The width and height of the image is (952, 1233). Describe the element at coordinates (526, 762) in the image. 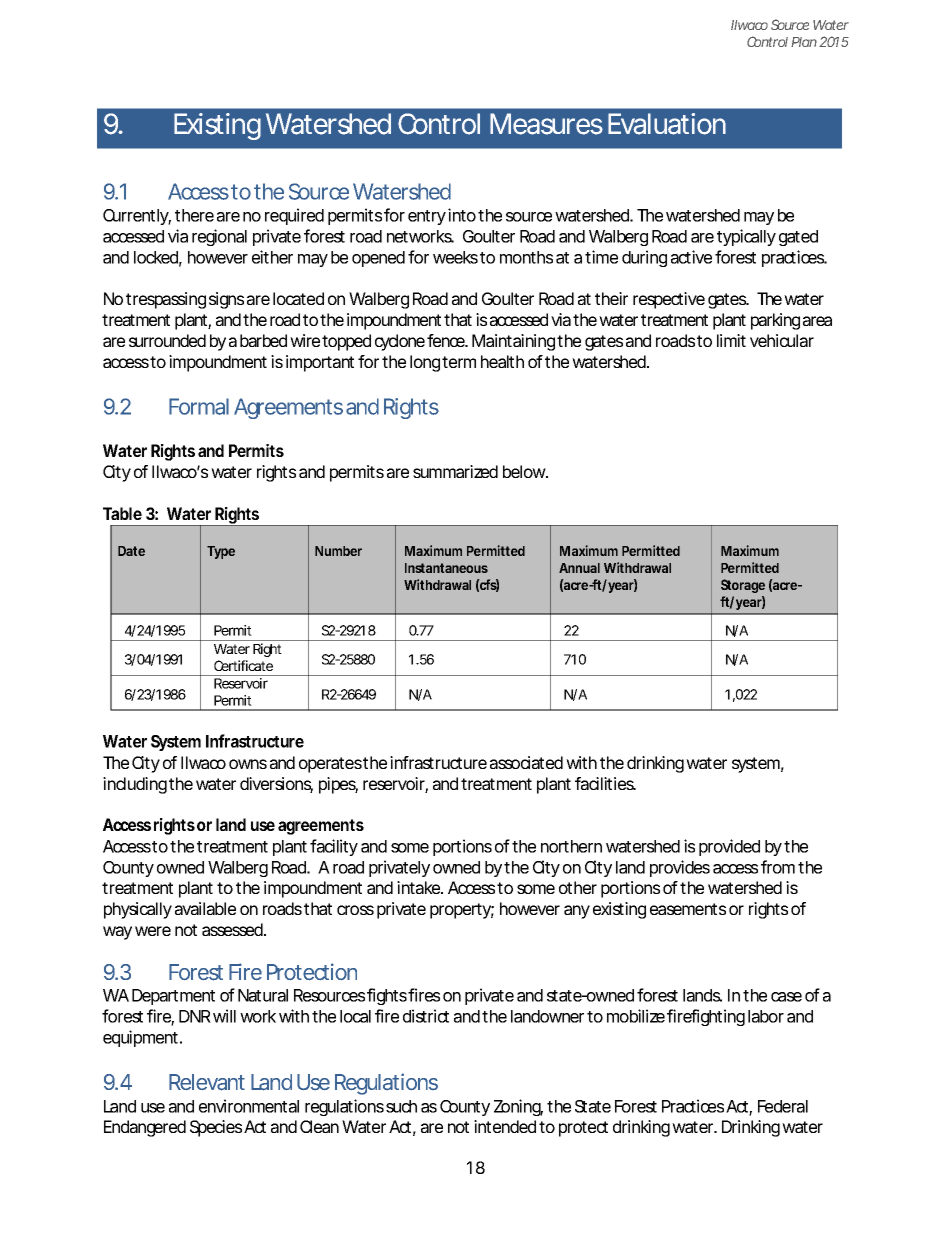

I see `associated` at that location.
